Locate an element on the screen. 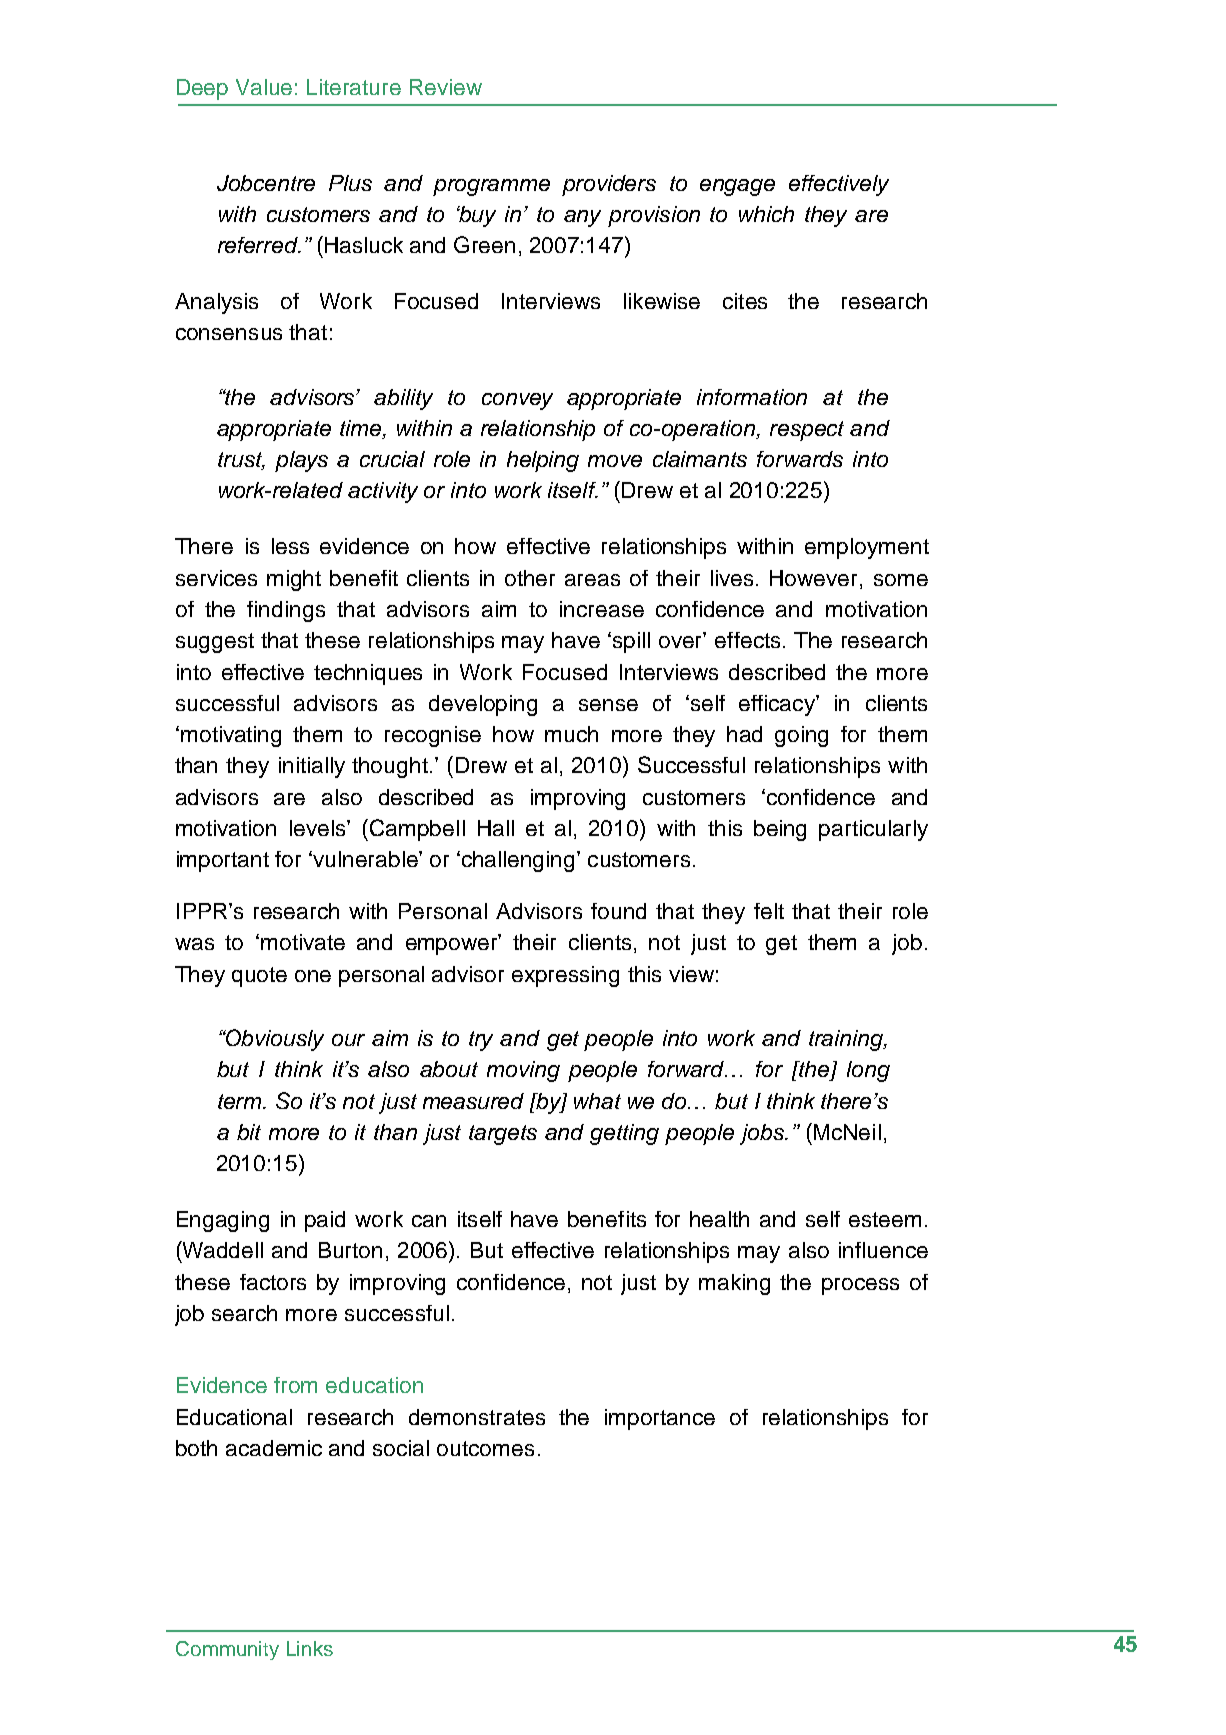 The image size is (1226, 1735). Links is located at coordinates (310, 1648).
